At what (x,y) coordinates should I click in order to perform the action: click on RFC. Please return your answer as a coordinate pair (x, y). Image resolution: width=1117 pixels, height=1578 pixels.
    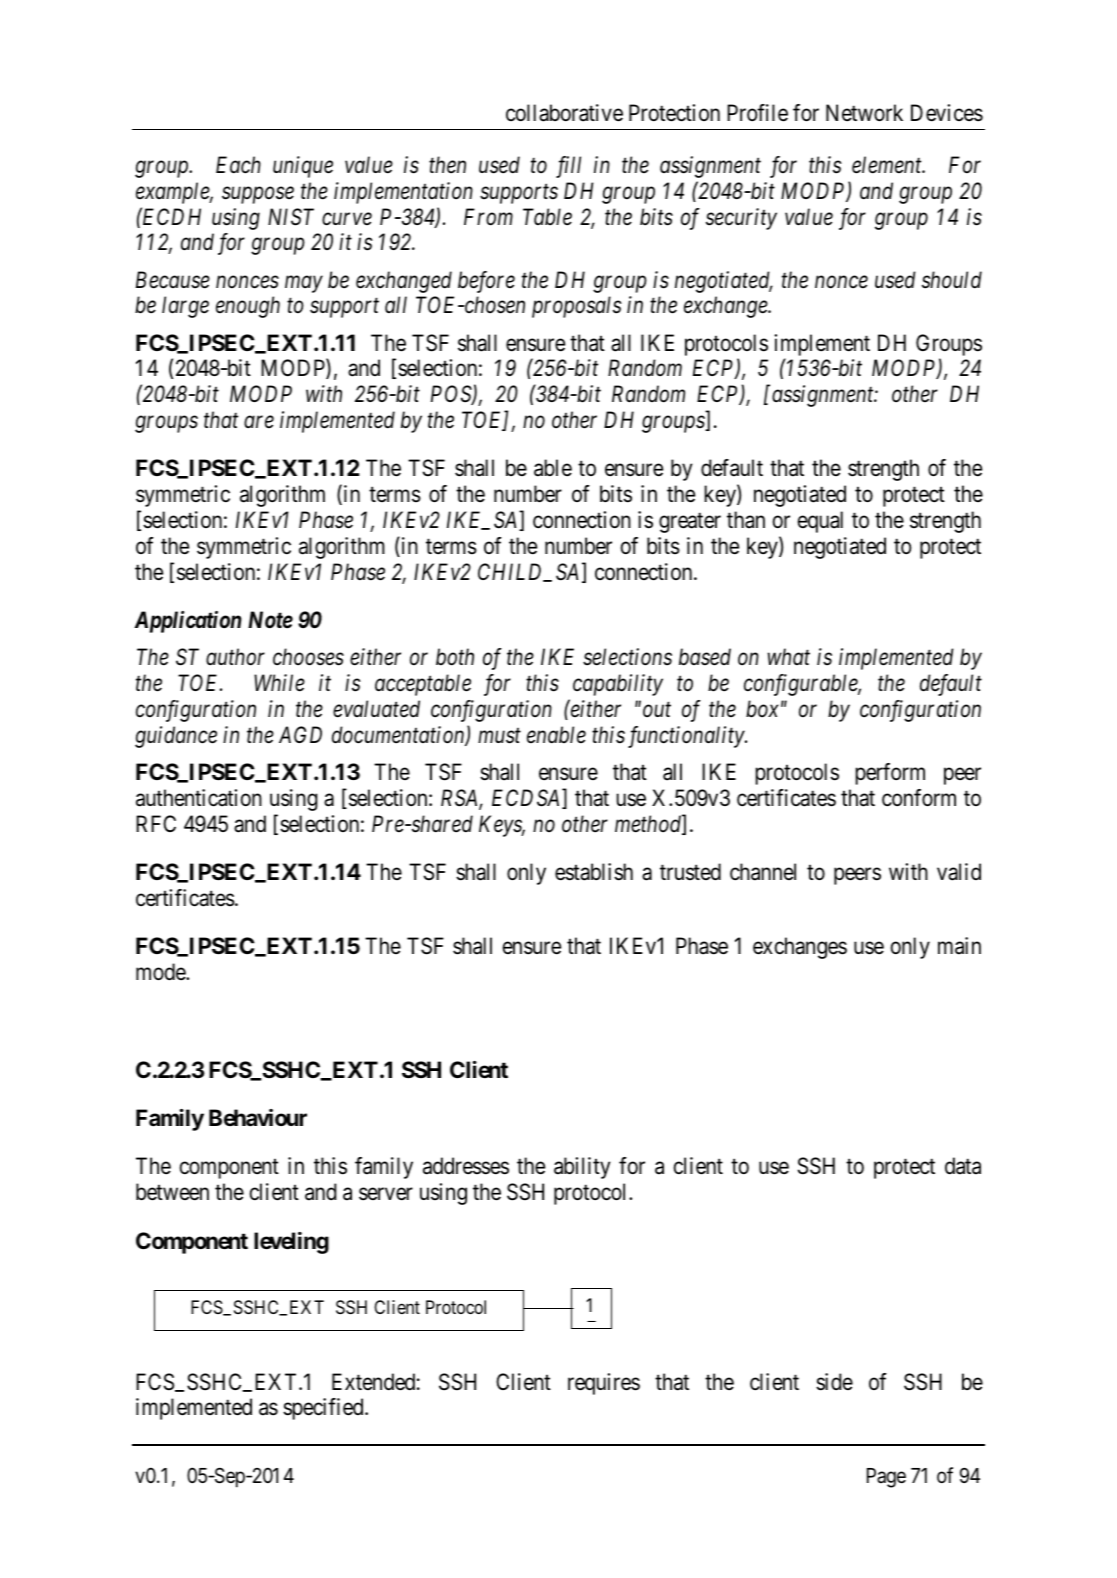
    Looking at the image, I should click on (156, 823).
